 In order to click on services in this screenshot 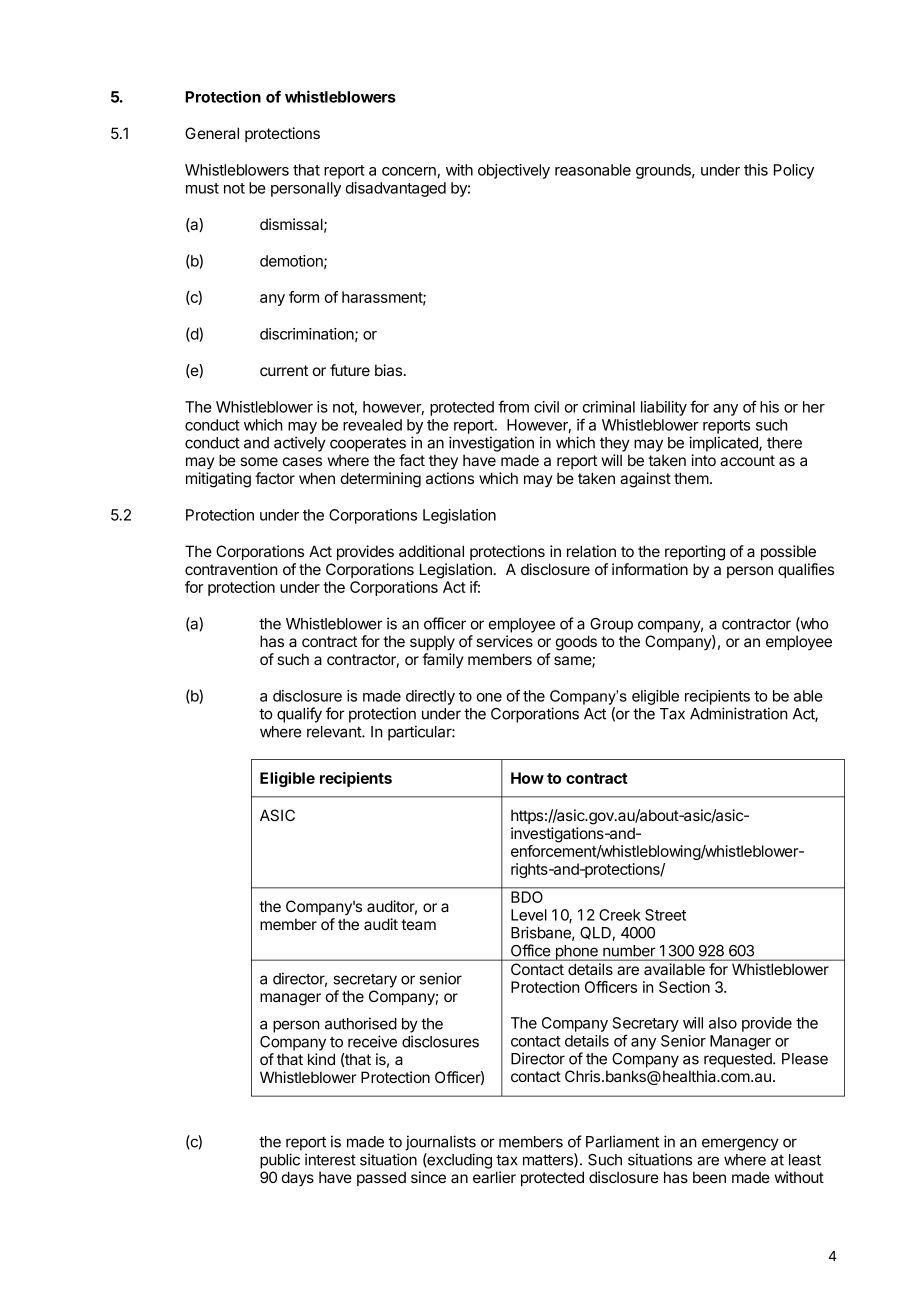, I will do `click(504, 641)`.
